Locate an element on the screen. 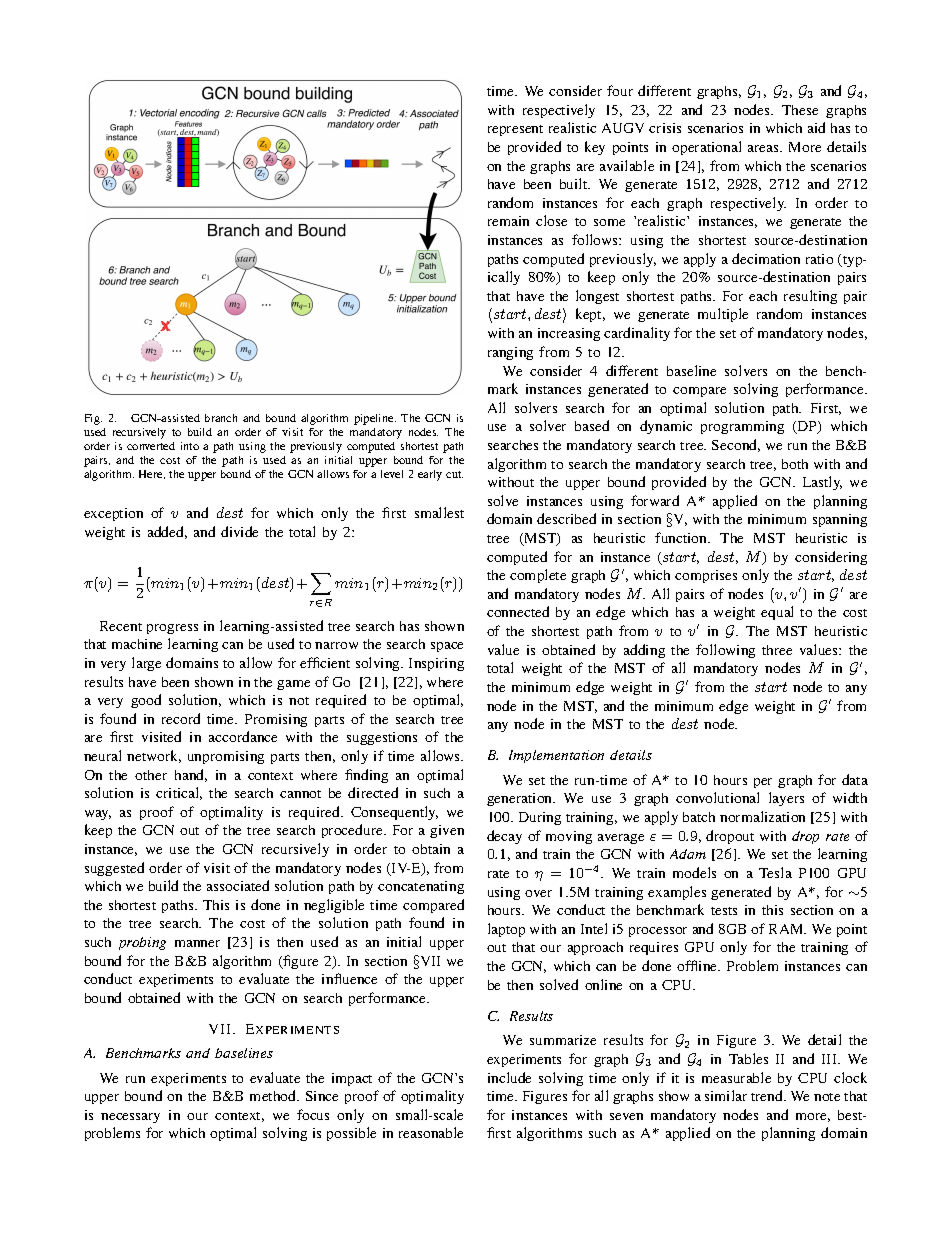 Image resolution: width=952 pixels, height=1233 pixels. decay is located at coordinates (504, 837).
